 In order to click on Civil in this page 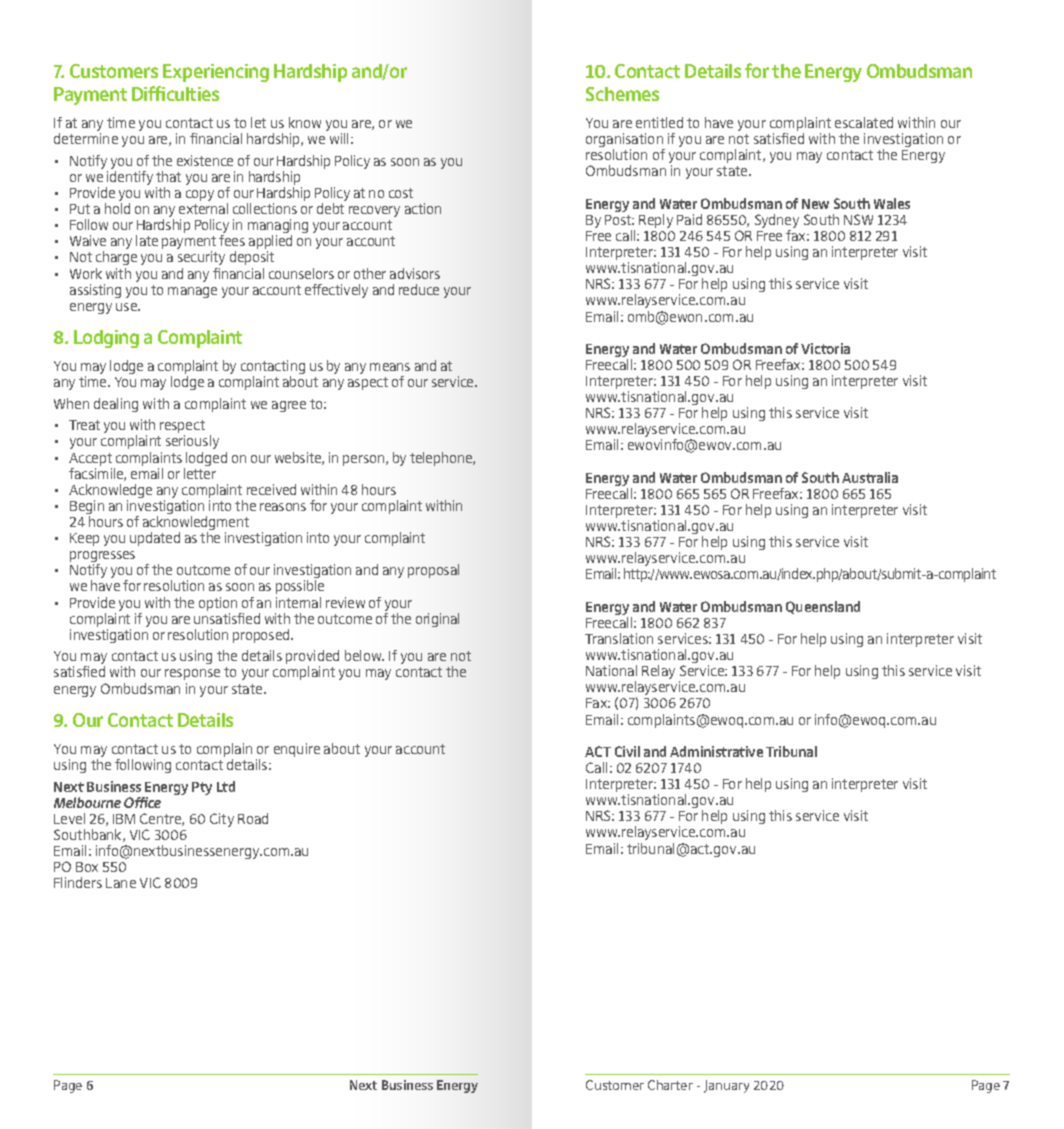, I will do `click(627, 751)`.
